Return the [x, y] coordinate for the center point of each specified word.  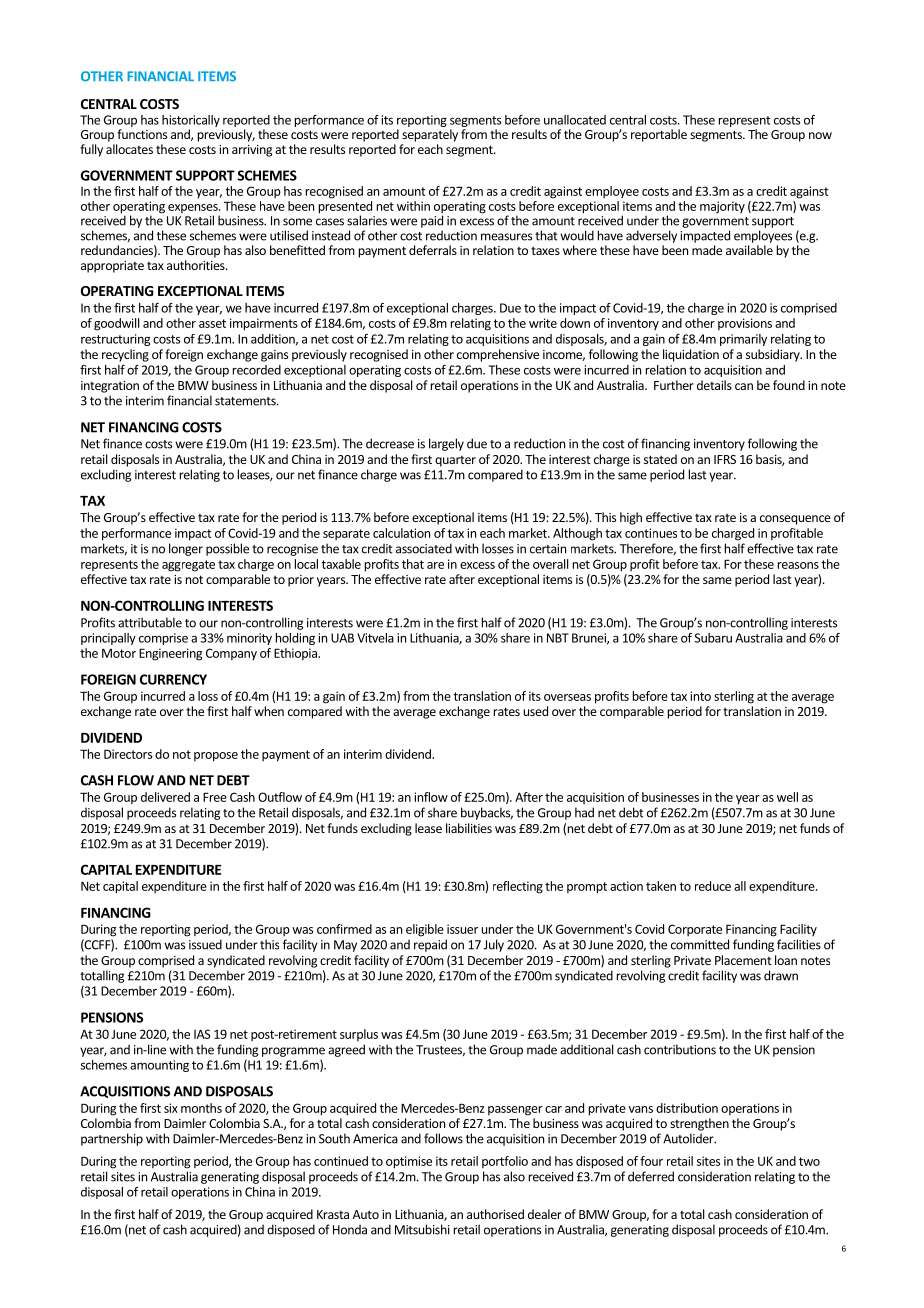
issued [205, 944]
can [744, 386]
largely [446, 444]
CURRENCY [173, 679]
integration [110, 387]
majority [722, 207]
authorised [495, 1214]
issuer [462, 929]
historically [191, 122]
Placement [743, 960]
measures [506, 237]
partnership [112, 1139]
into [700, 696]
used [535, 711]
